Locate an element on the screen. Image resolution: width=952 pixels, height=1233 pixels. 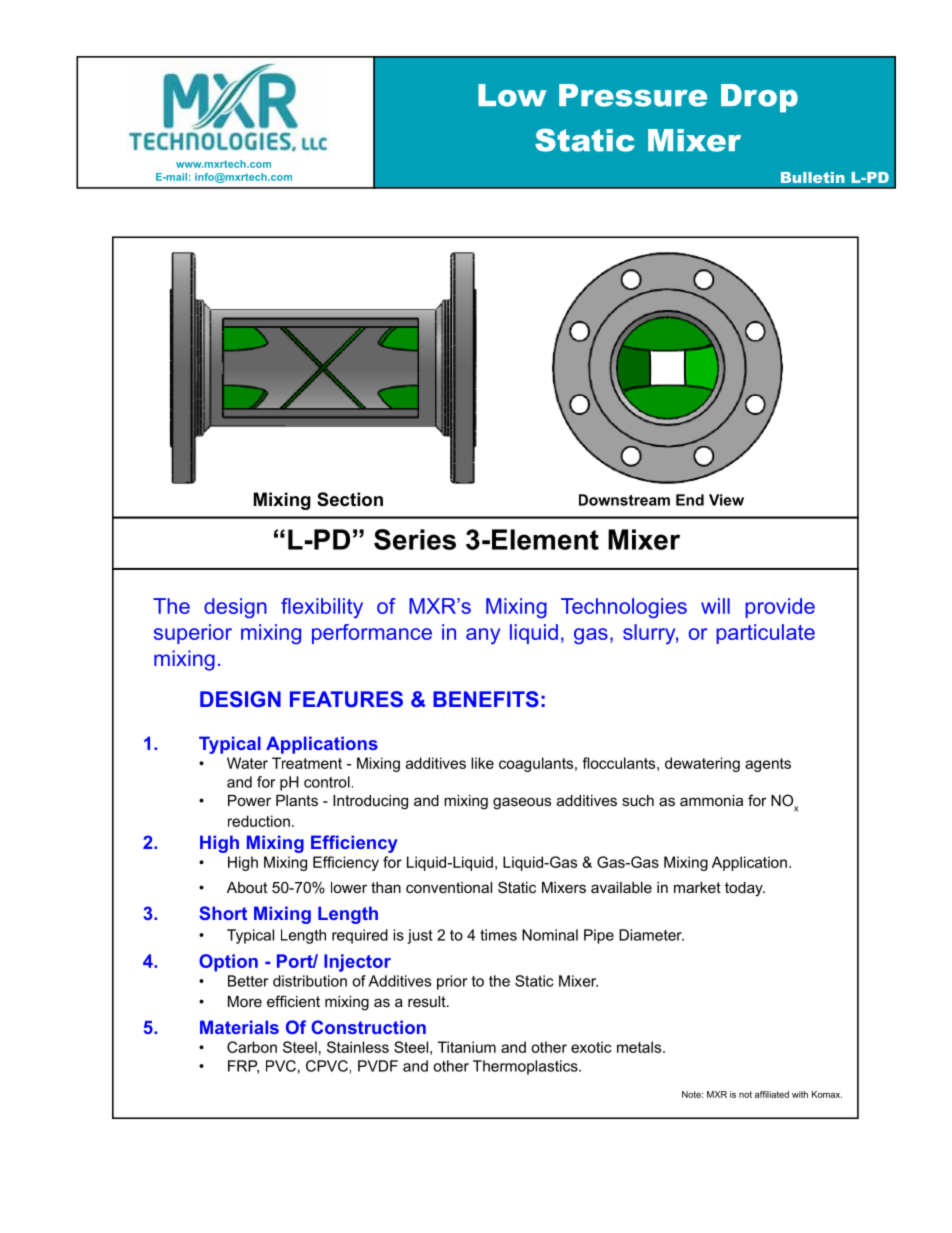
FRP is located at coordinates (243, 1067).
